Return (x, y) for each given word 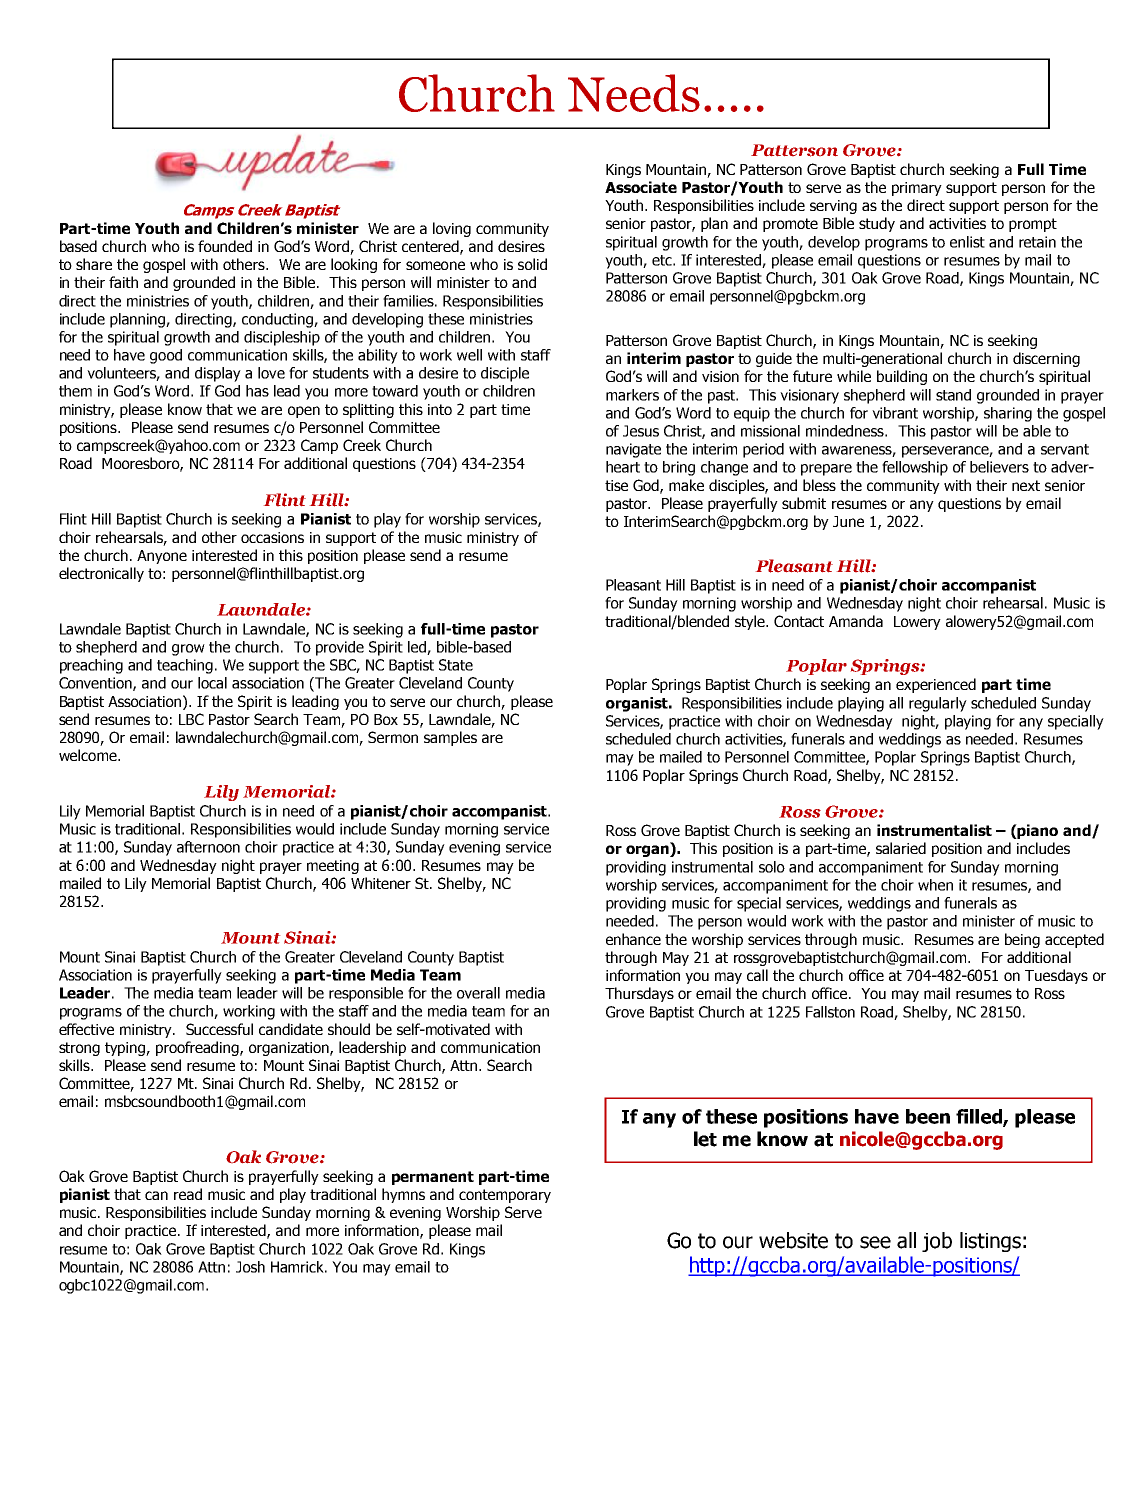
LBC (191, 719)
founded (225, 246)
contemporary (505, 1196)
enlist (967, 242)
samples (450, 738)
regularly (938, 704)
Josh (250, 1267)
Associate (641, 187)
